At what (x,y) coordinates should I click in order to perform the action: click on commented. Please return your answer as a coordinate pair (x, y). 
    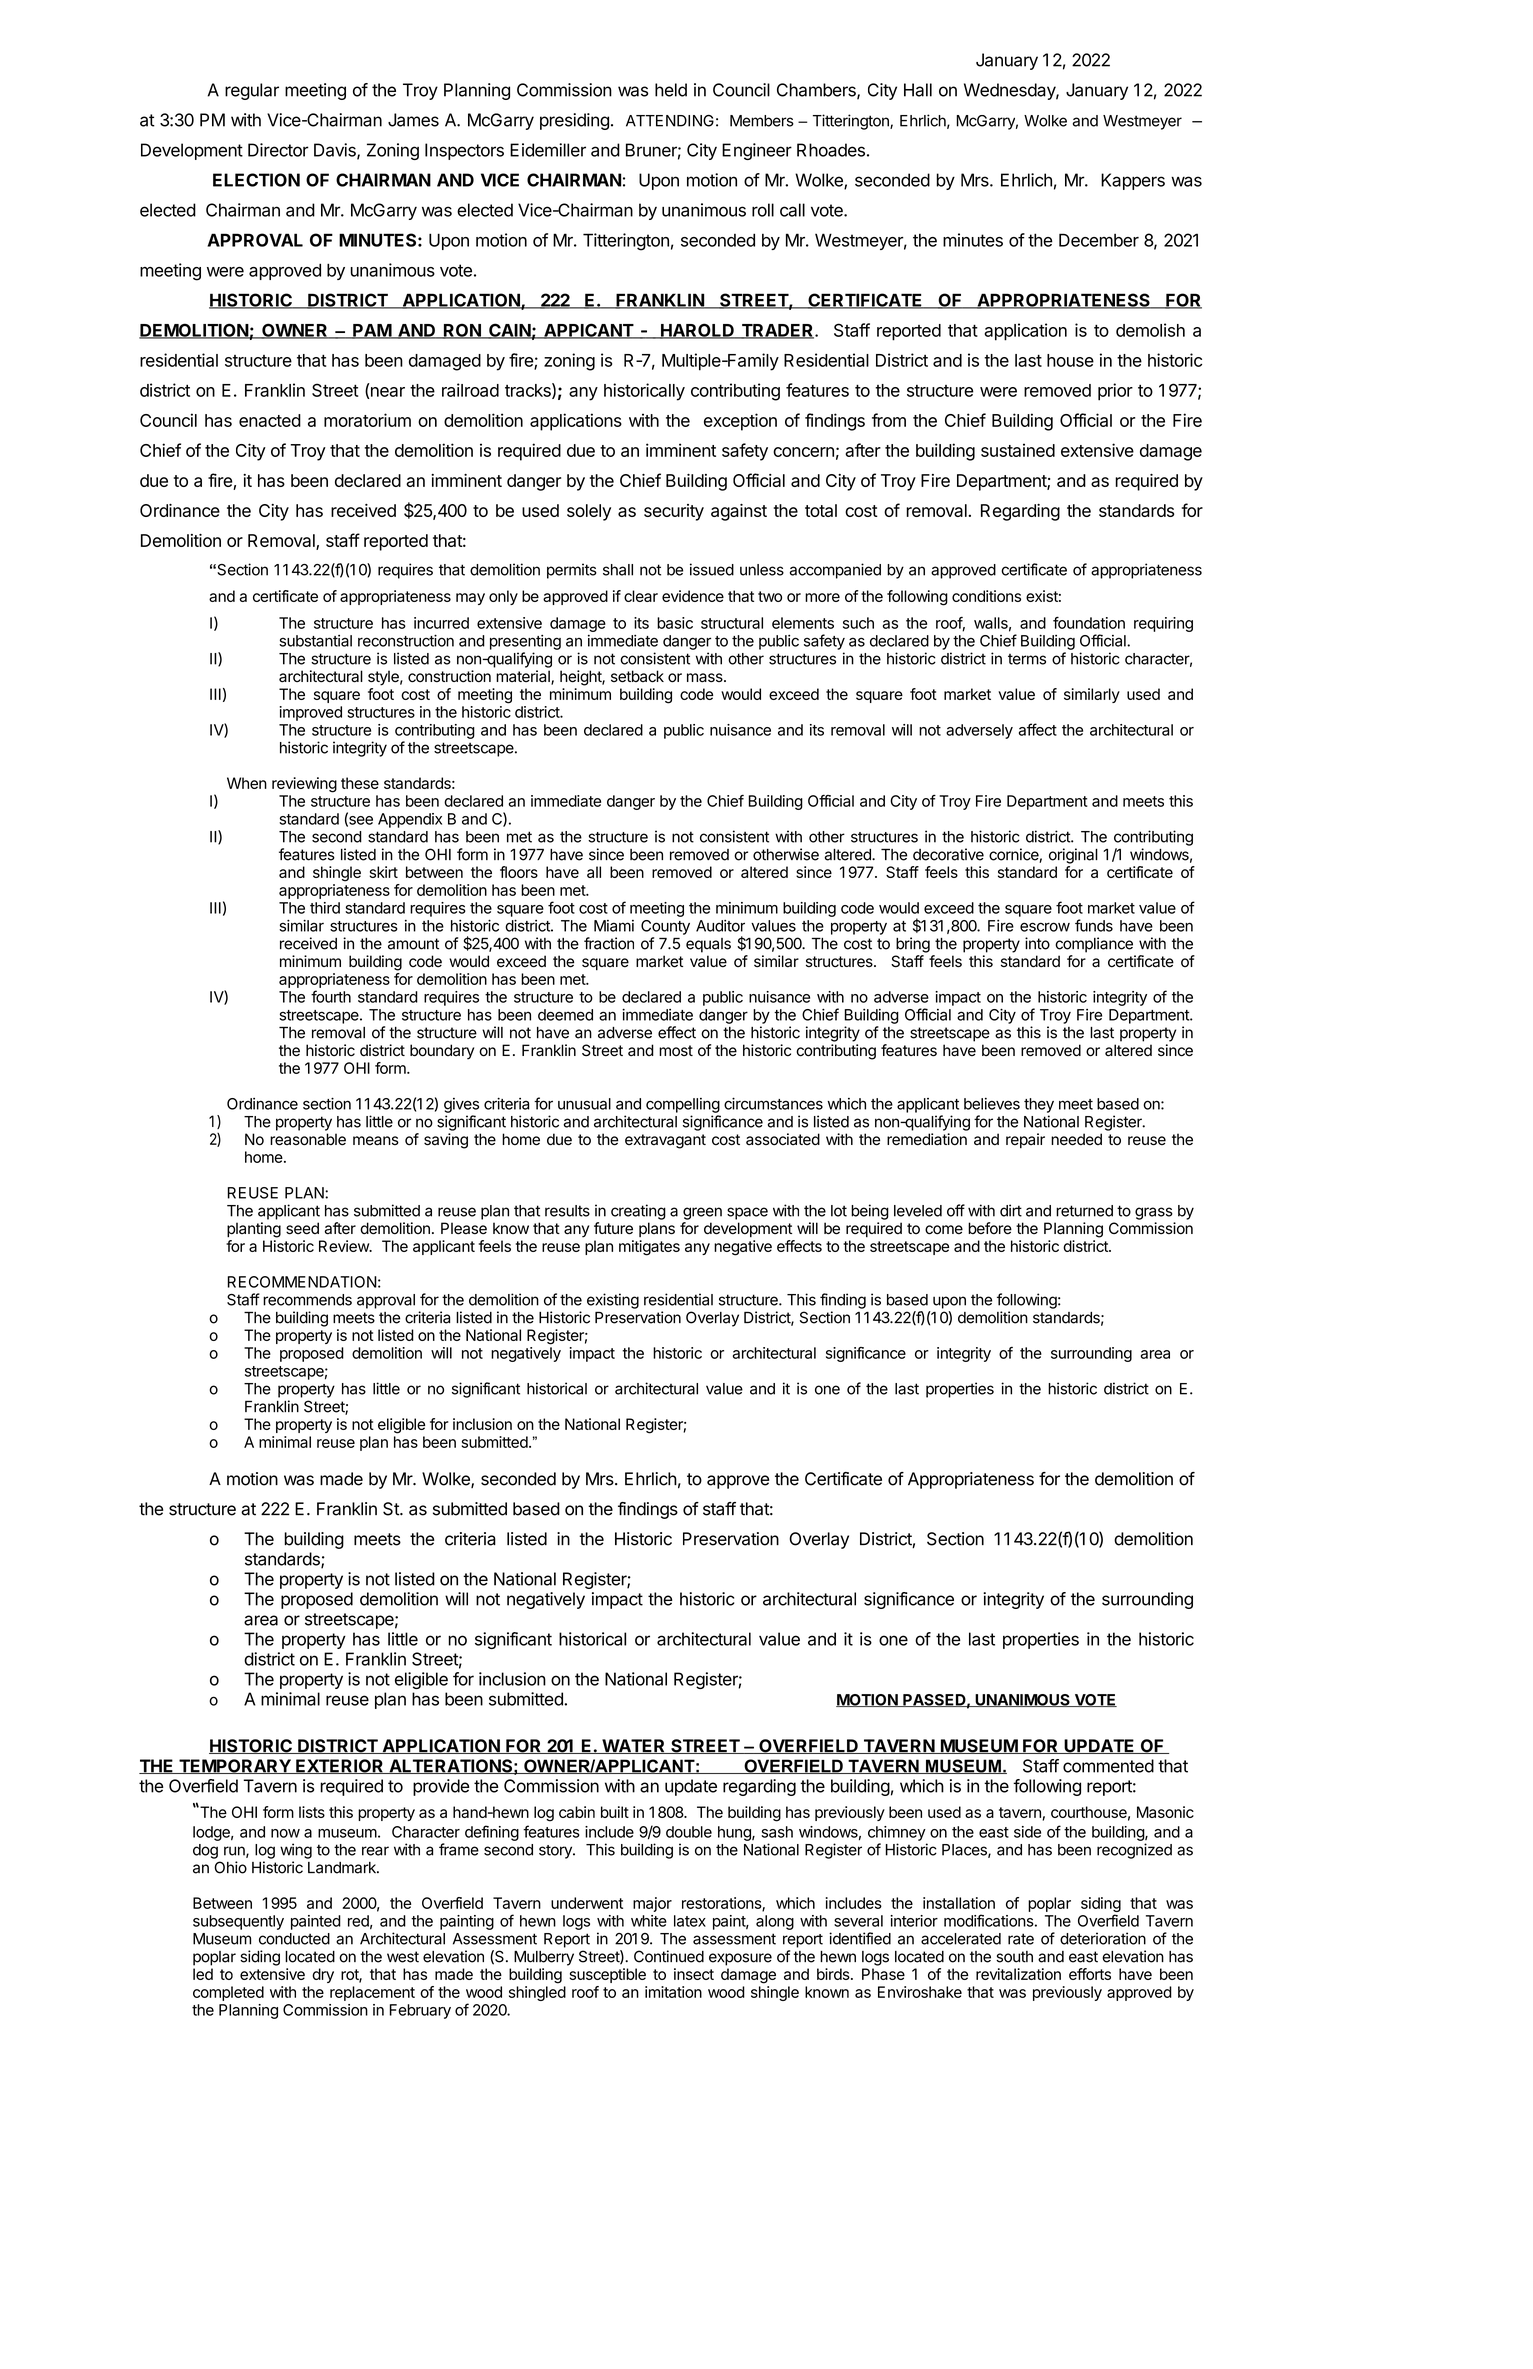
    Looking at the image, I should click on (1108, 1766).
